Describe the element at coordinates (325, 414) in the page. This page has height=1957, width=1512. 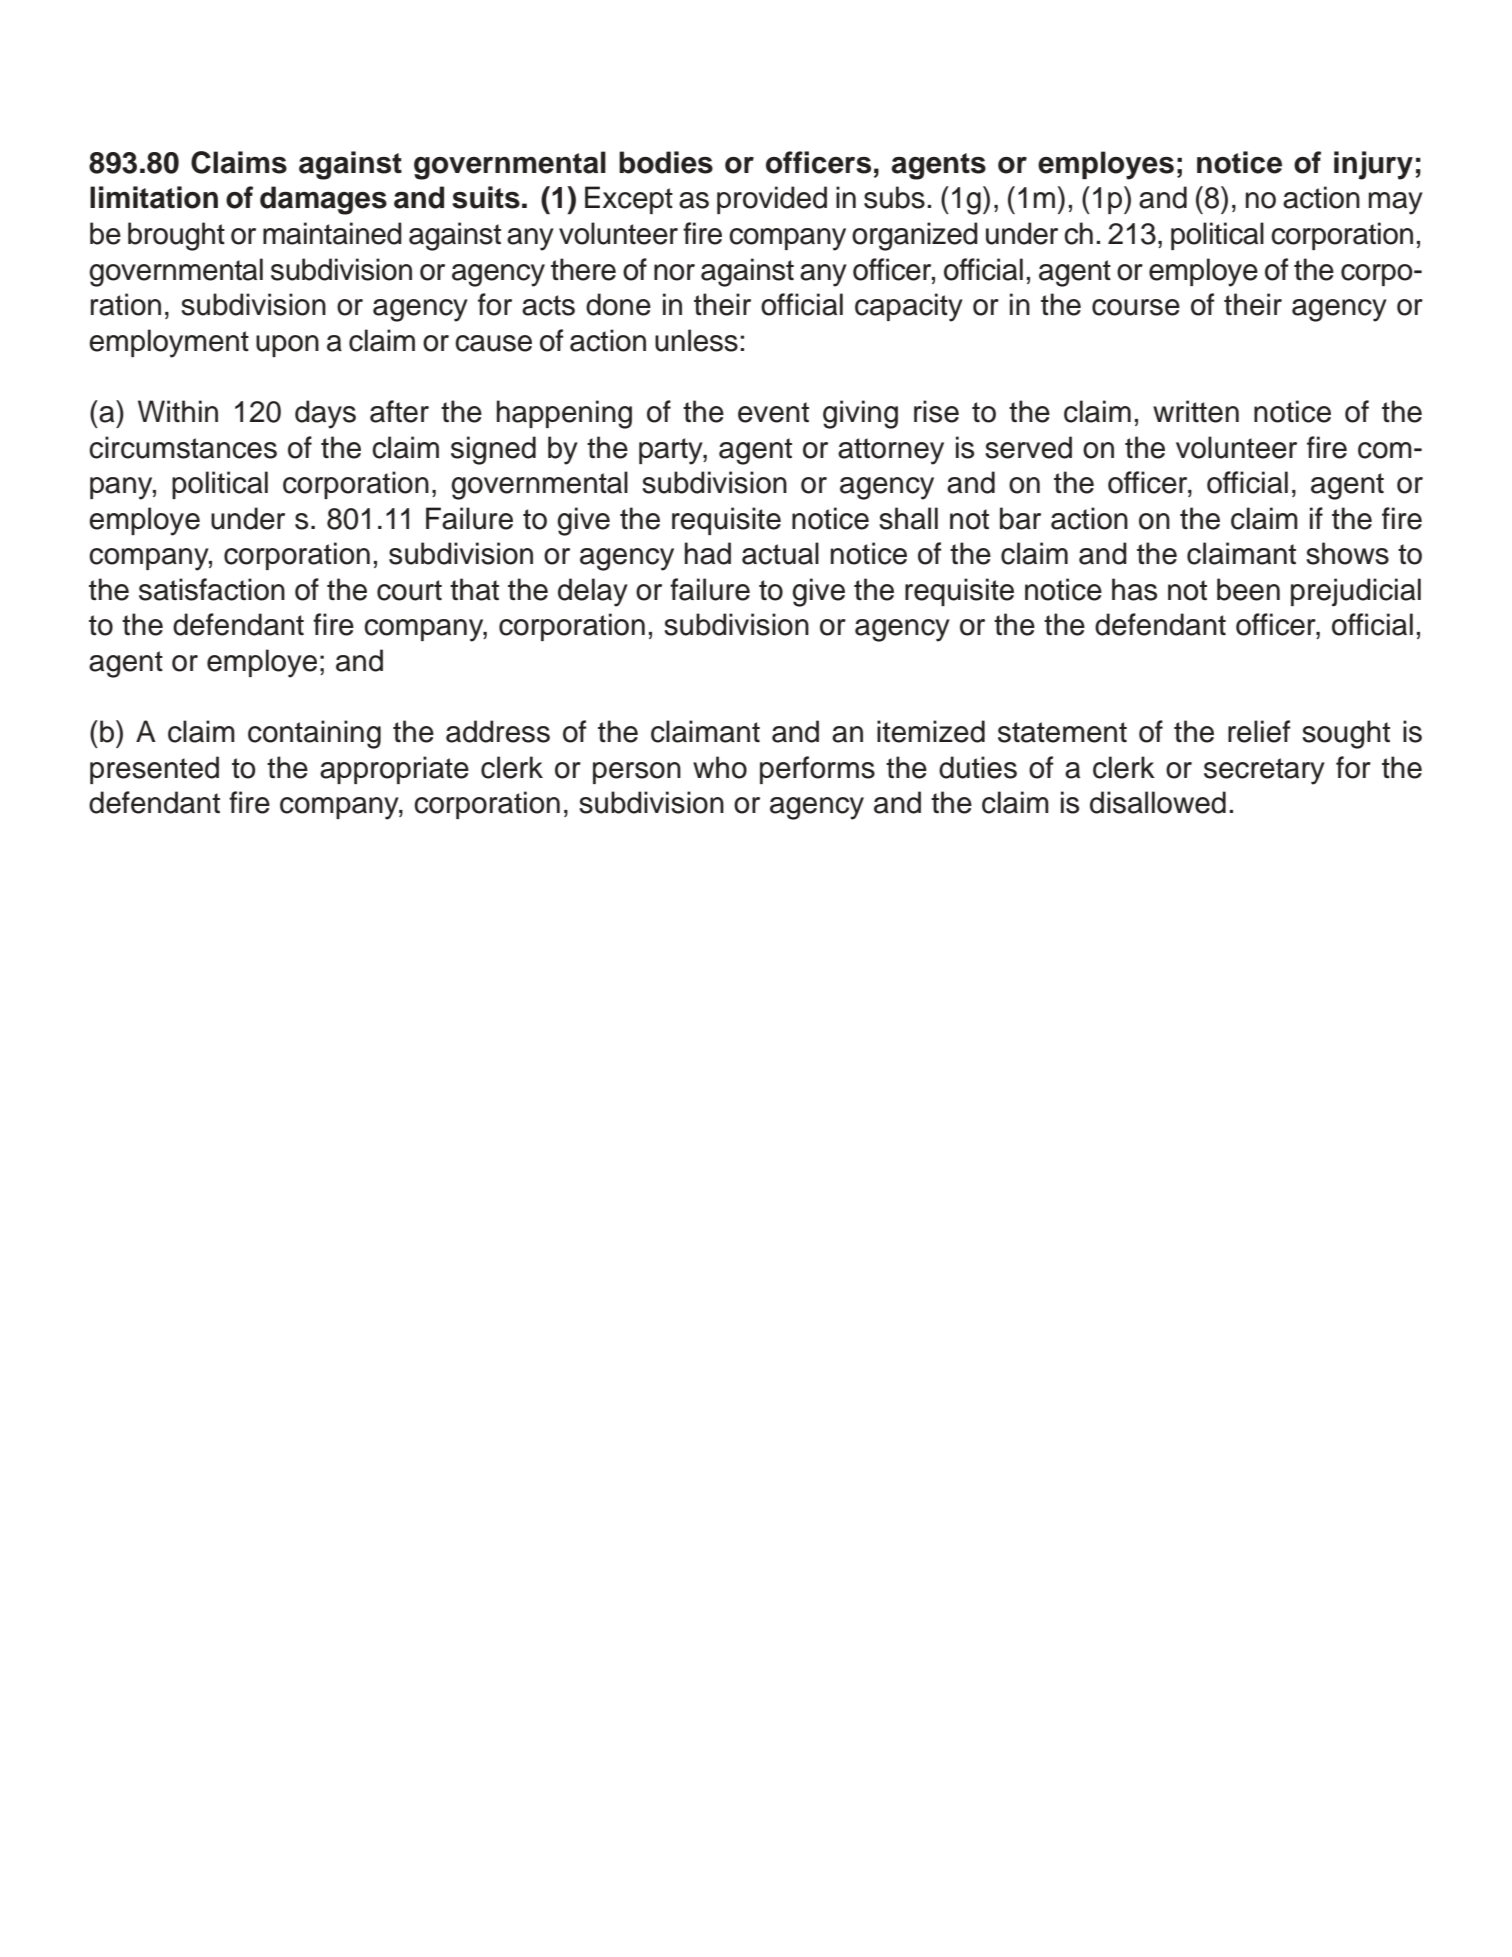
I see `days` at that location.
